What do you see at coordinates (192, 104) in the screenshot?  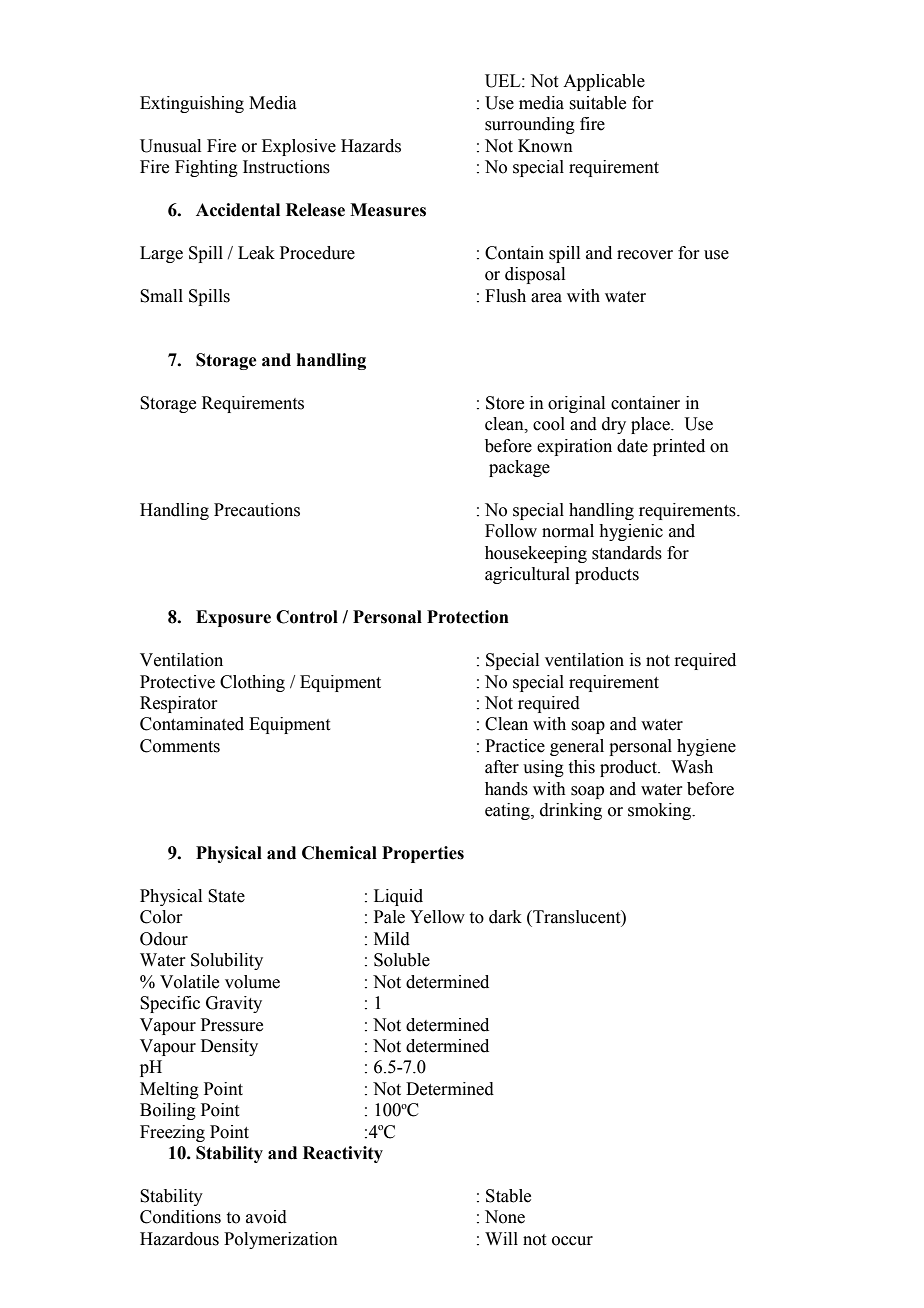 I see `Extinguishing` at bounding box center [192, 104].
